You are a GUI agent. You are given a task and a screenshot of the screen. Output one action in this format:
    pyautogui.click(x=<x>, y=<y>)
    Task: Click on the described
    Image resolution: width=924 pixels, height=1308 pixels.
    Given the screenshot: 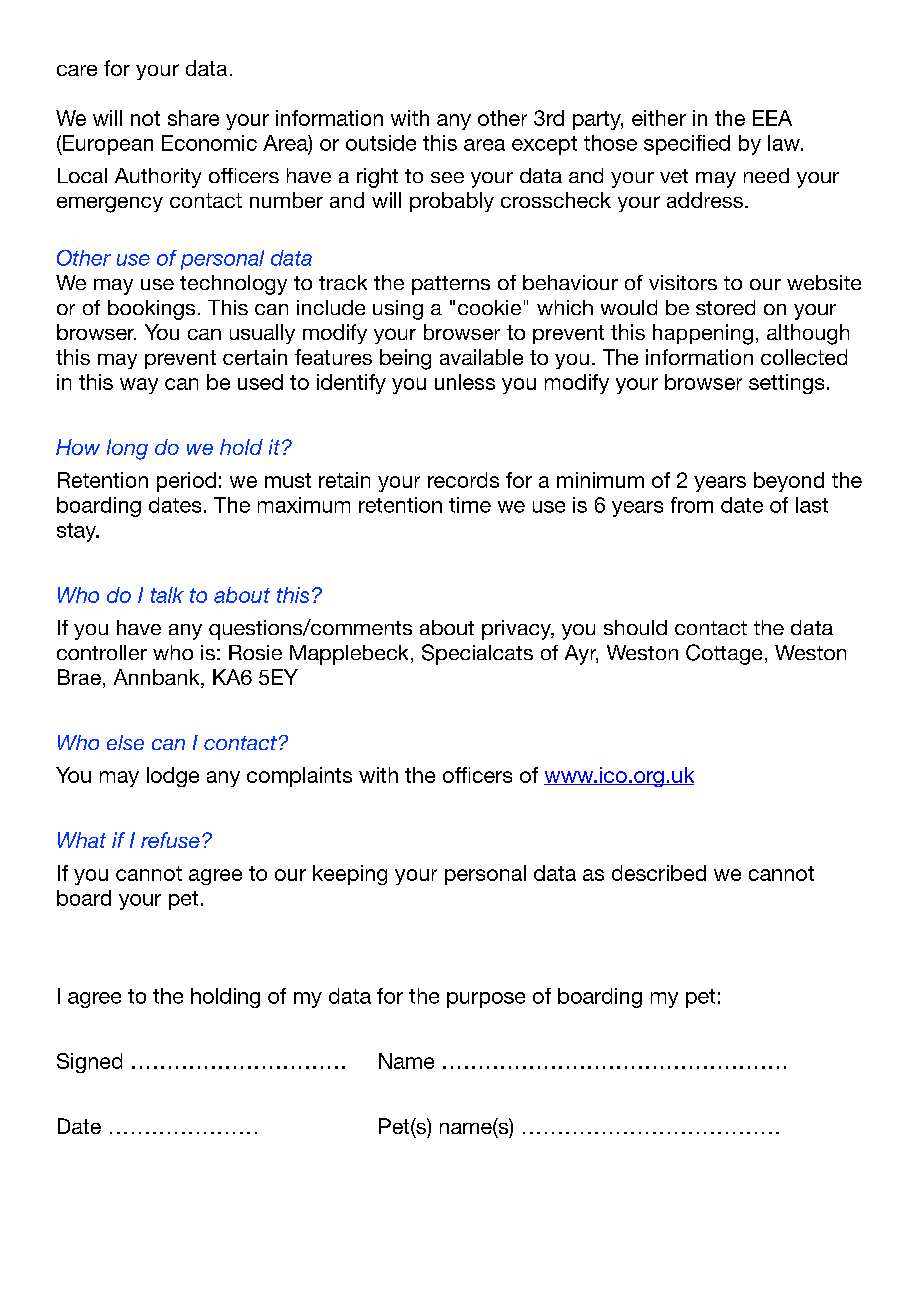 What is the action you would take?
    pyautogui.click(x=659, y=873)
